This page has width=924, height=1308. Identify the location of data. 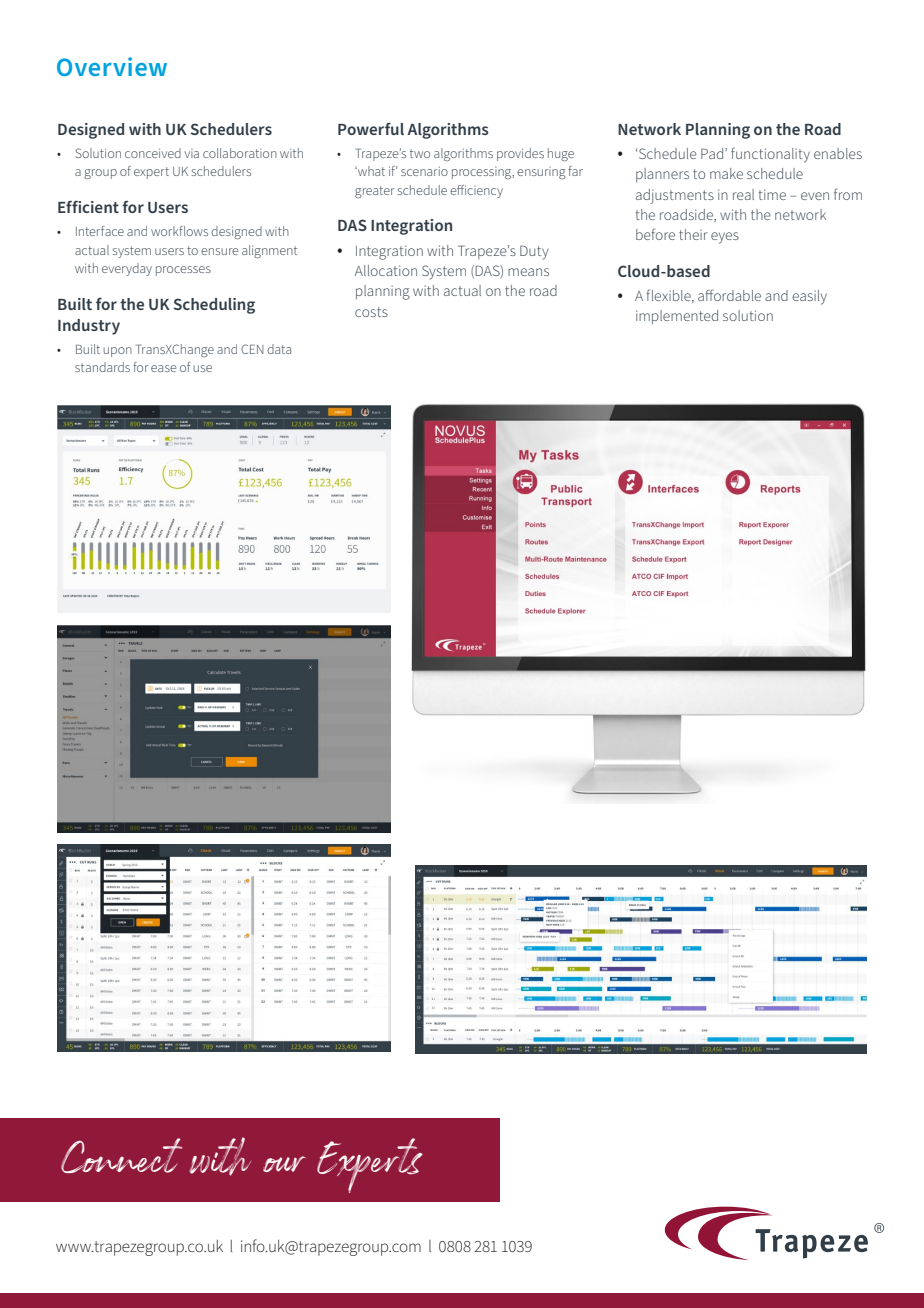
(279, 349).
